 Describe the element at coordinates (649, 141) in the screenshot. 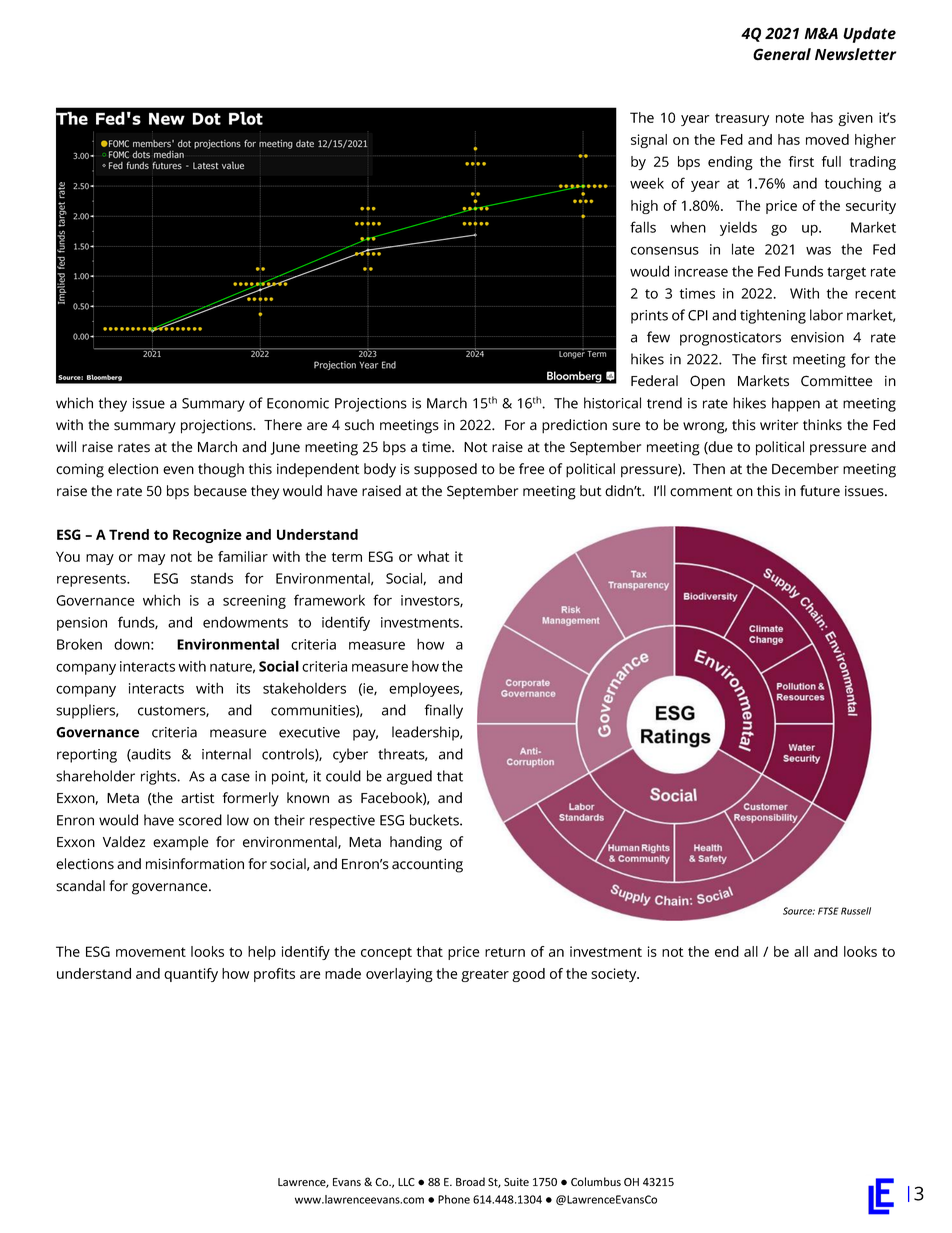

I see `signal` at that location.
